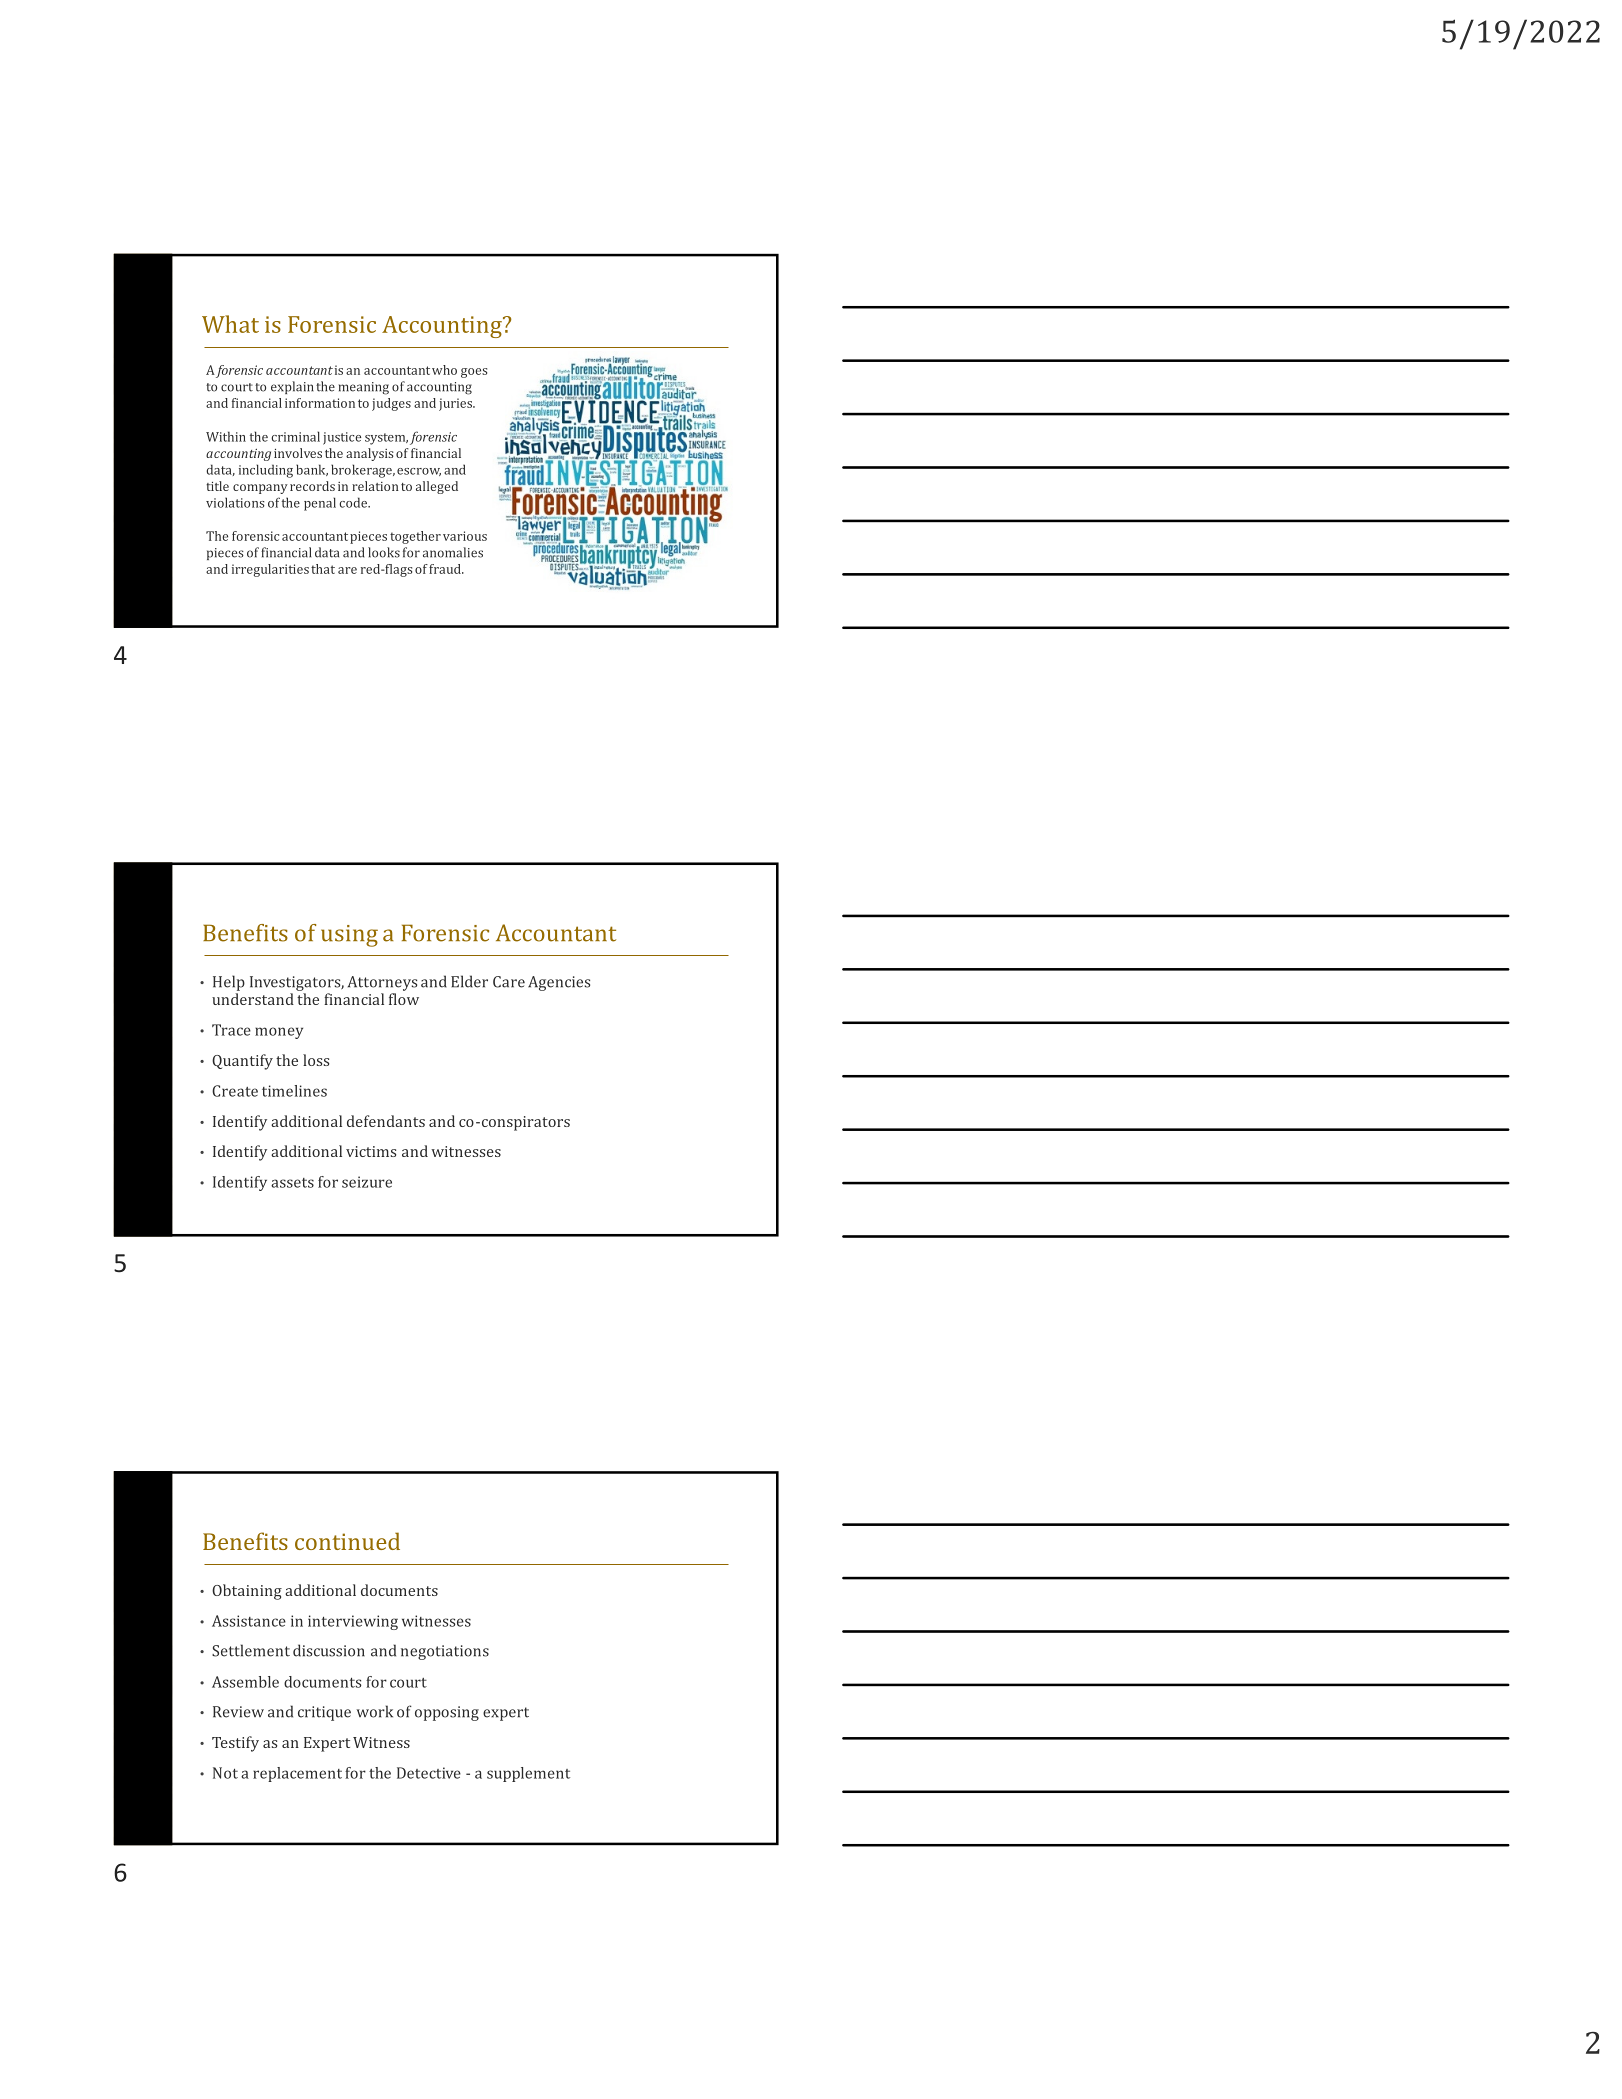 The height and width of the image is (2099, 1622). Describe the element at coordinates (349, 936) in the image. I see `using` at that location.
